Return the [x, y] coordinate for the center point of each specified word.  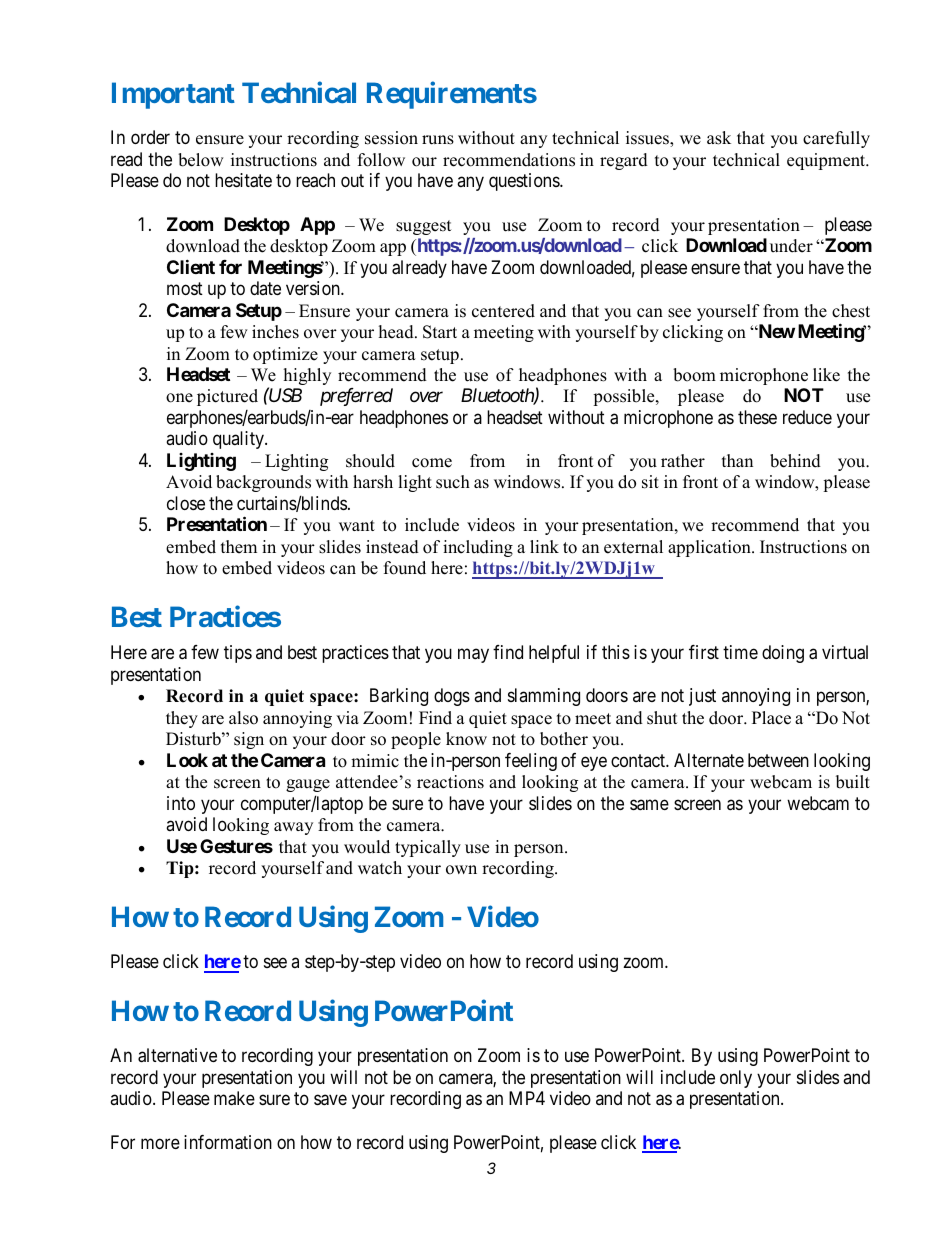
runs [438, 140]
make [234, 1098]
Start [440, 332]
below [201, 160]
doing [783, 654]
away [293, 828]
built [853, 782]
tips [238, 654]
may [473, 656]
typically [428, 848]
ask [719, 138]
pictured [227, 397]
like [826, 375]
